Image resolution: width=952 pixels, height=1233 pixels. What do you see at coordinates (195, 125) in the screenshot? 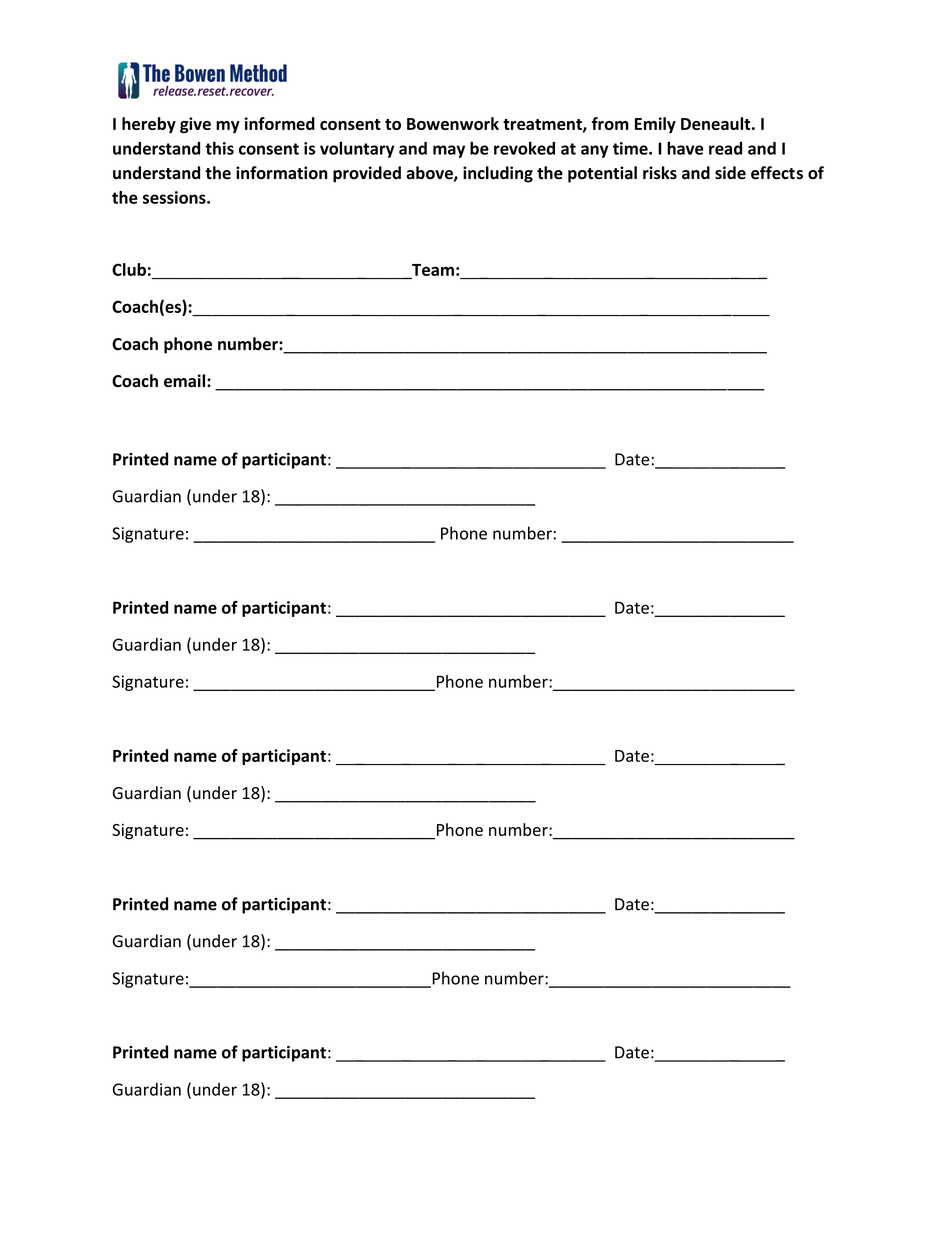
I see `give` at bounding box center [195, 125].
